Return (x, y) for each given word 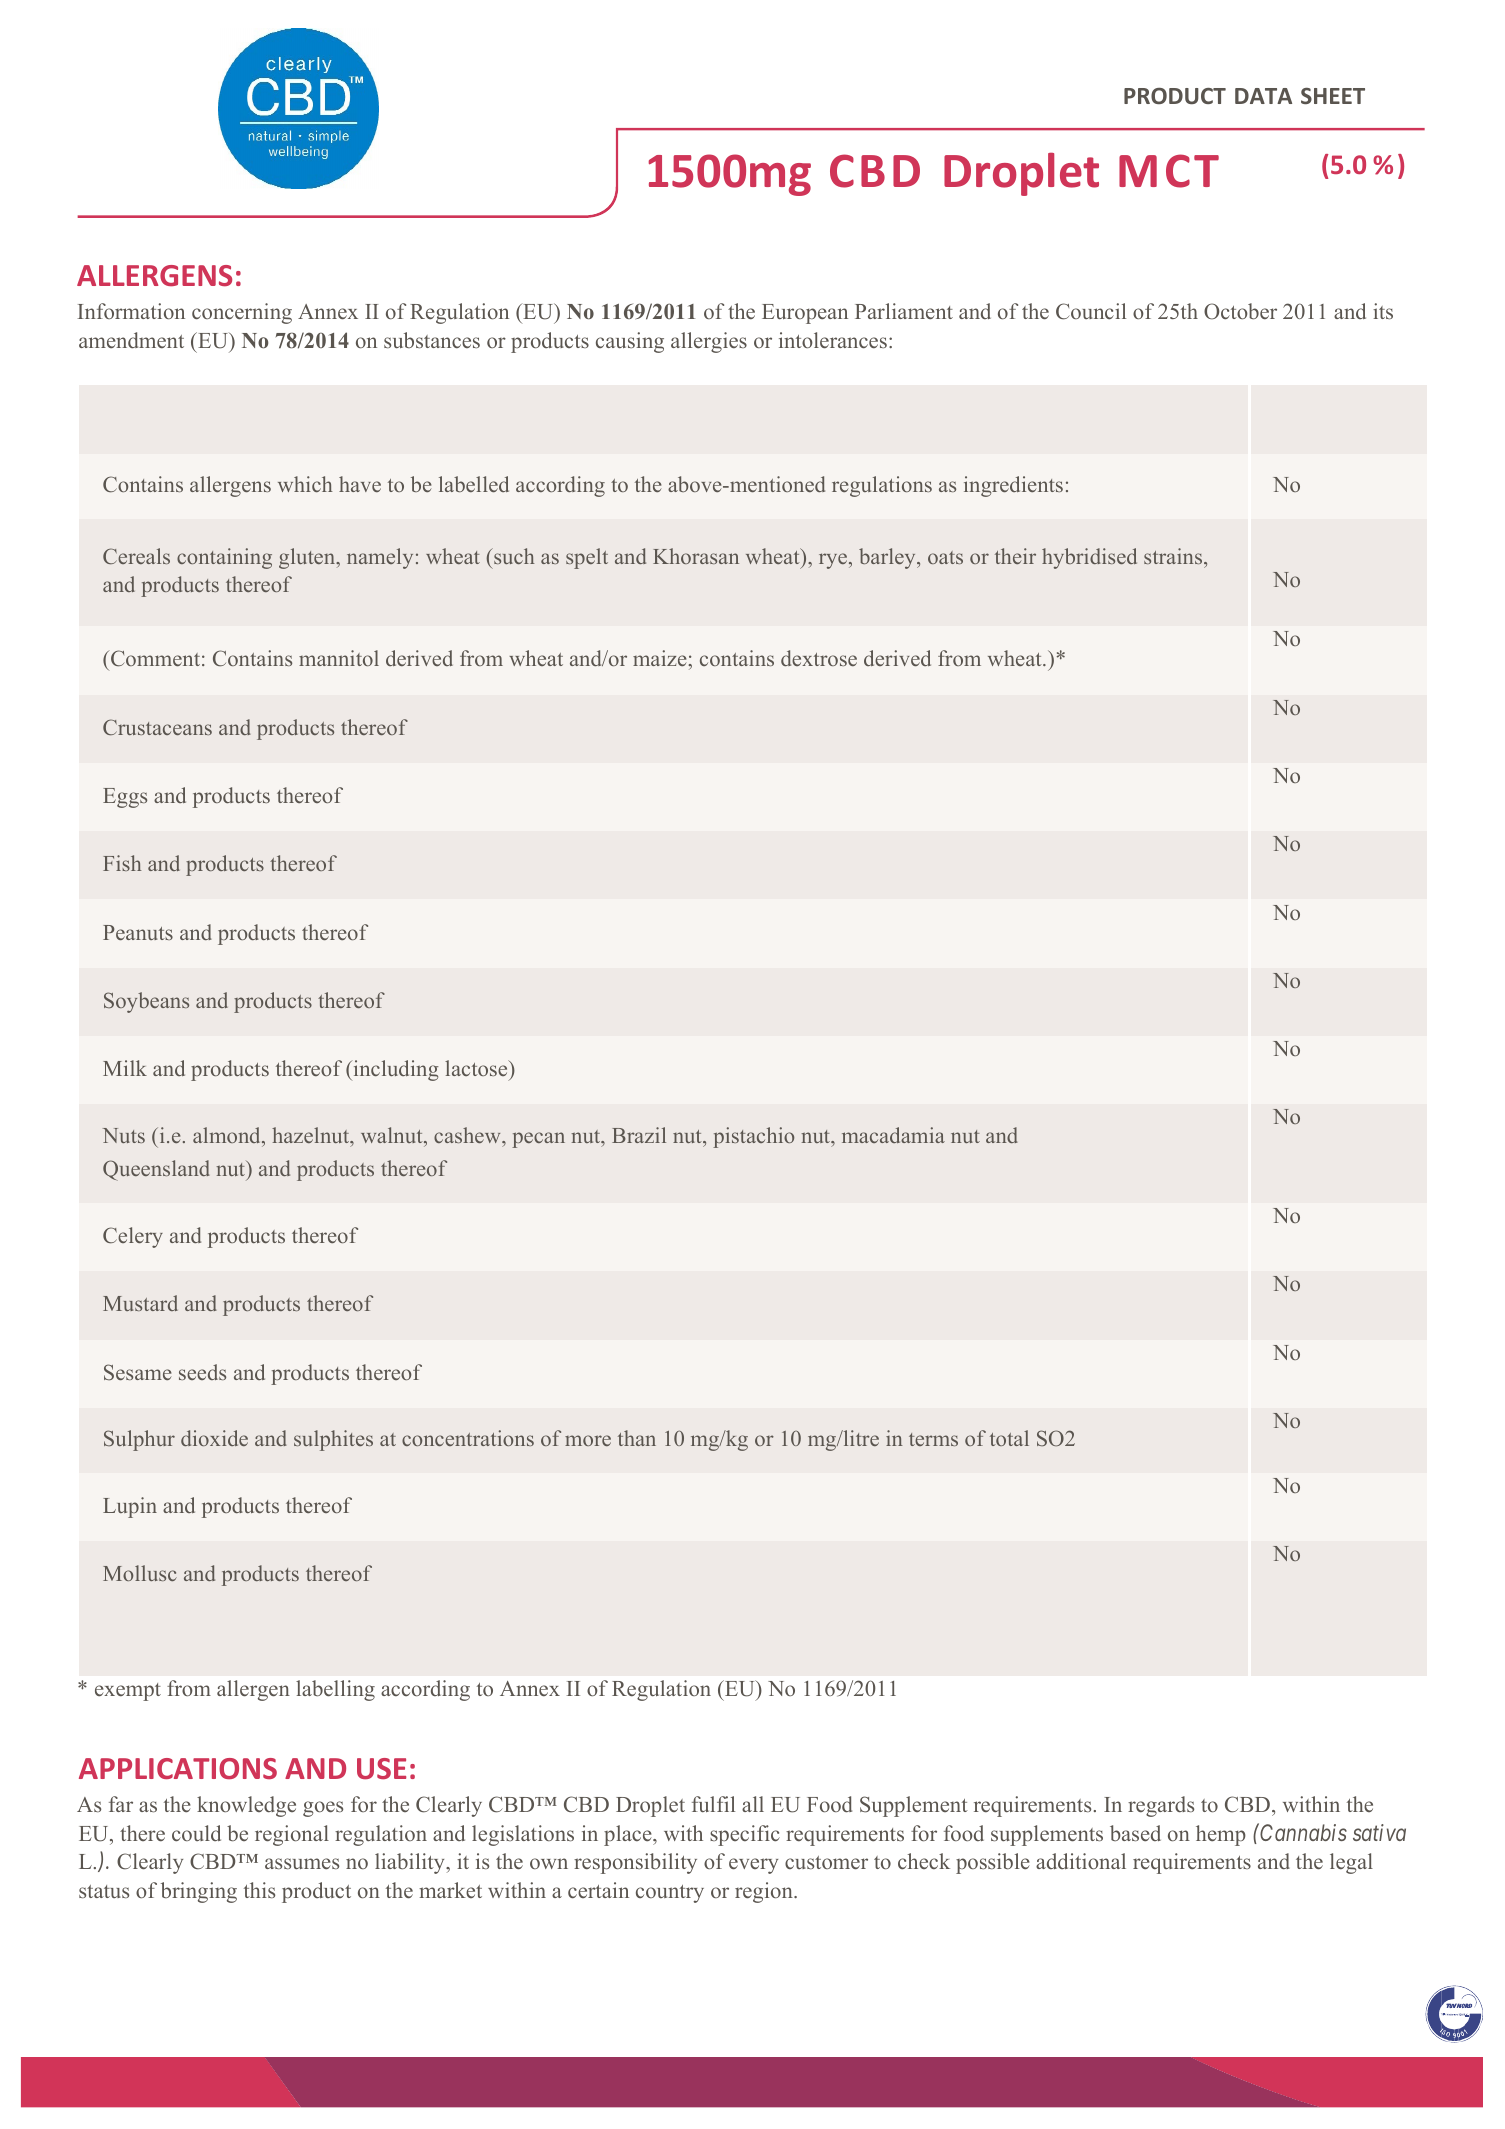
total (1009, 1438)
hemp (1221, 1835)
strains (1174, 556)
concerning (242, 313)
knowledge (246, 1806)
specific (745, 1835)
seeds (202, 1372)
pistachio (753, 1137)
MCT (1169, 171)
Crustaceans (157, 727)
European (805, 314)
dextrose (819, 658)
